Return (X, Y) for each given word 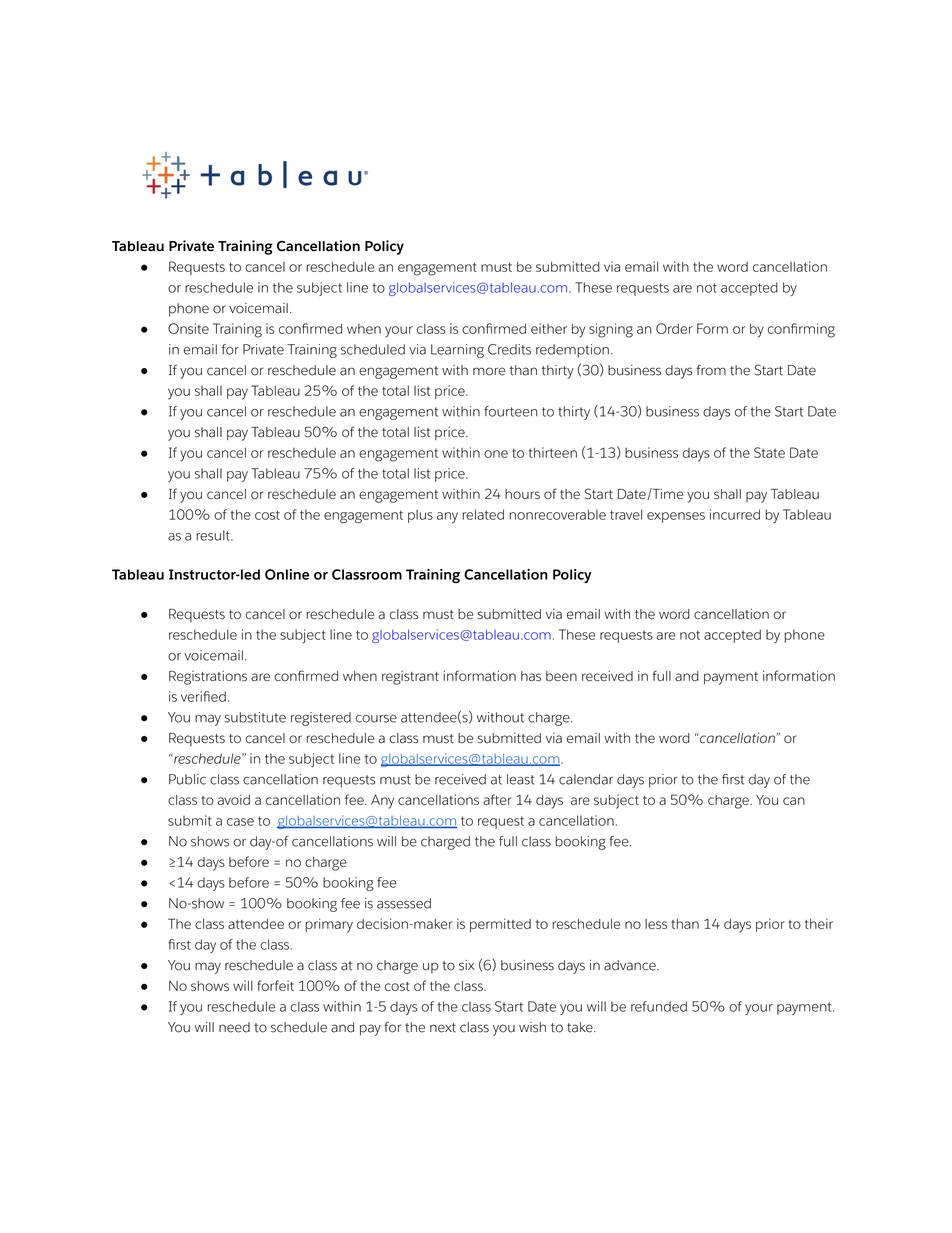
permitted (500, 925)
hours (522, 494)
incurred (735, 514)
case (240, 822)
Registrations (208, 677)
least (521, 779)
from (711, 370)
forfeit (275, 985)
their (819, 923)
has (531, 676)
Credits (509, 349)
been (561, 676)
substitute (255, 717)
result (214, 535)
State (769, 452)
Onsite (188, 328)
